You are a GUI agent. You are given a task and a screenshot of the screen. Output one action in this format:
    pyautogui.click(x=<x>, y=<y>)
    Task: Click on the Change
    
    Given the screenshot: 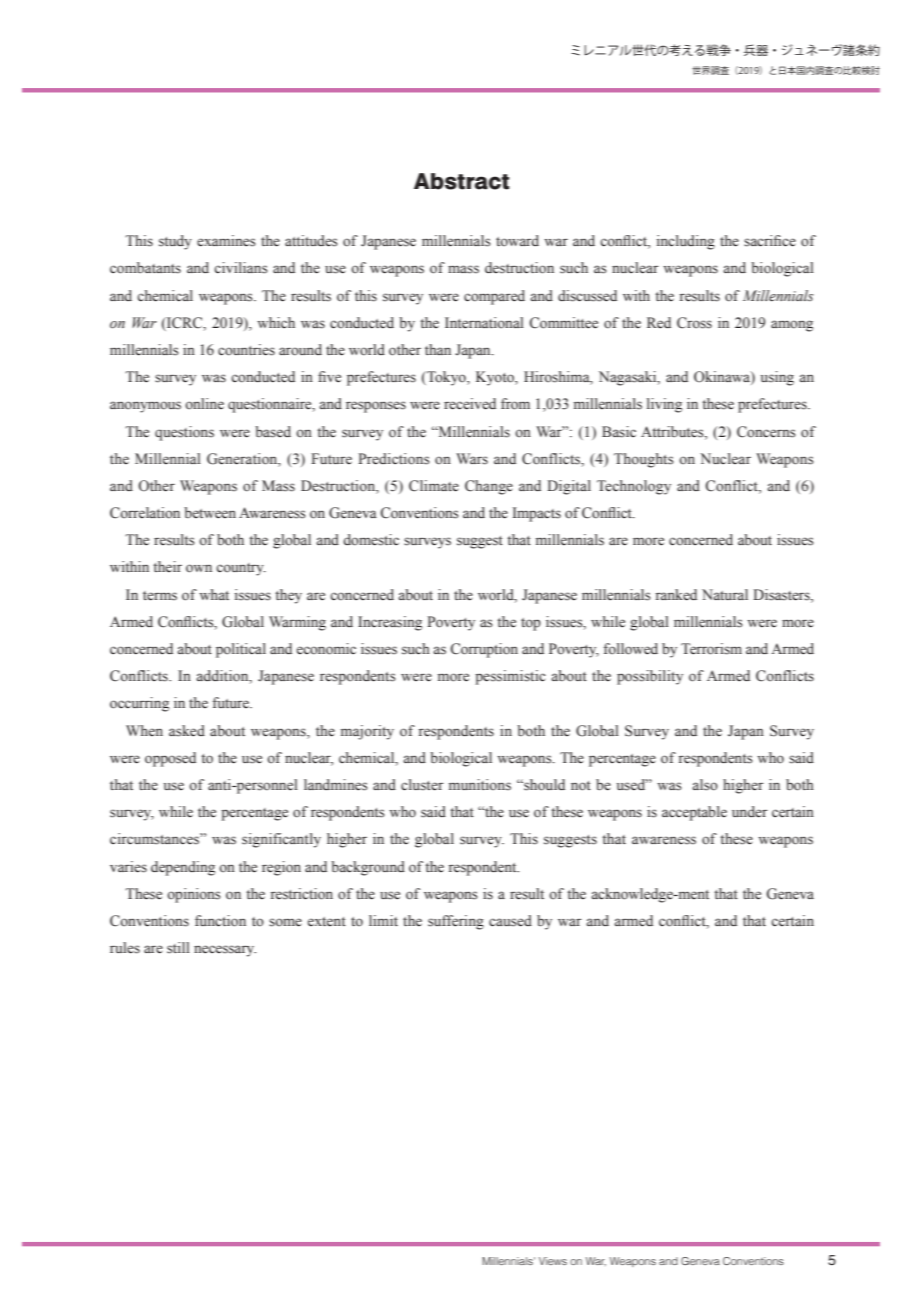 What is the action you would take?
    pyautogui.click(x=489, y=487)
